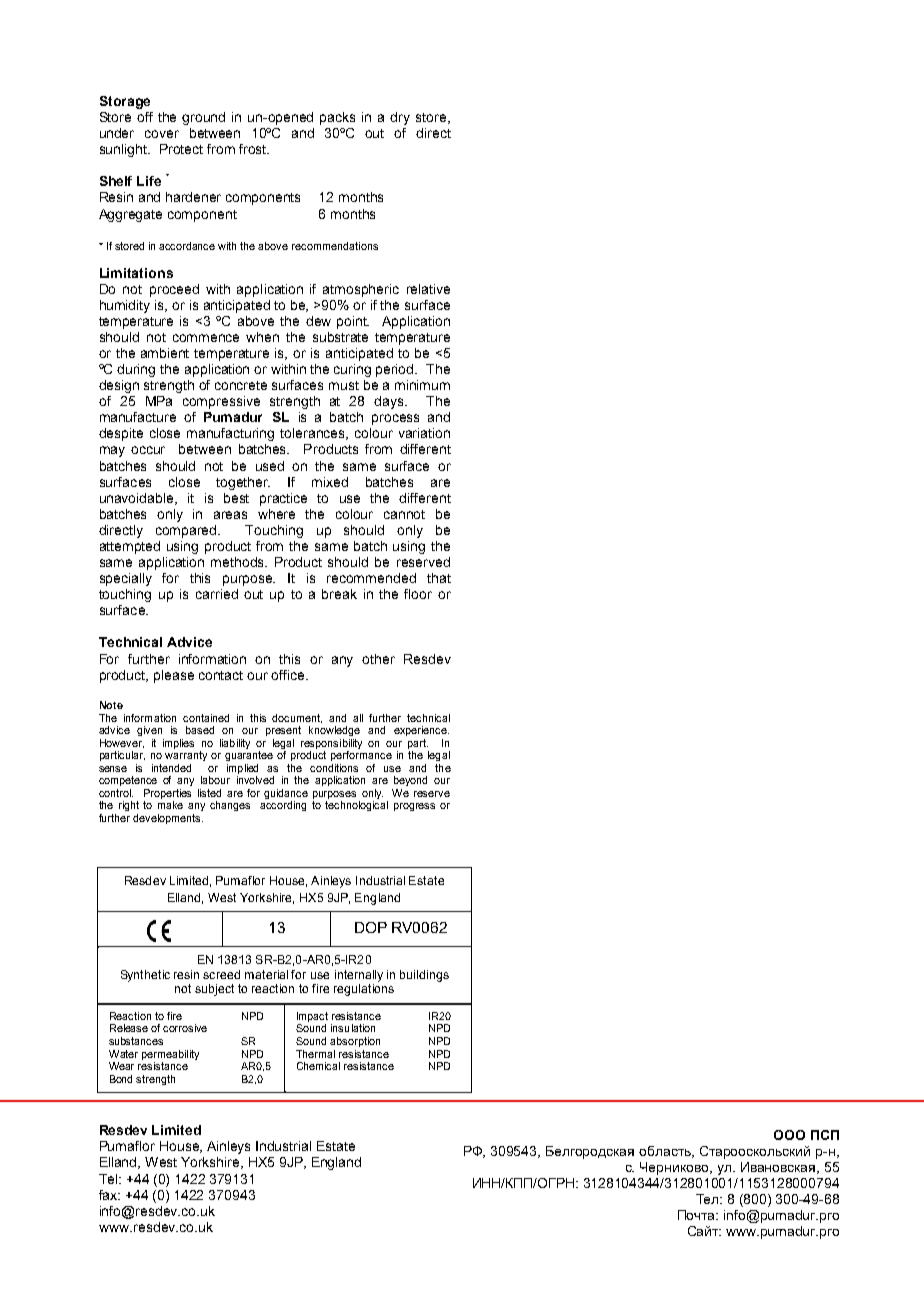 This screenshot has width=924, height=1308. I want to click on please, so click(174, 676).
